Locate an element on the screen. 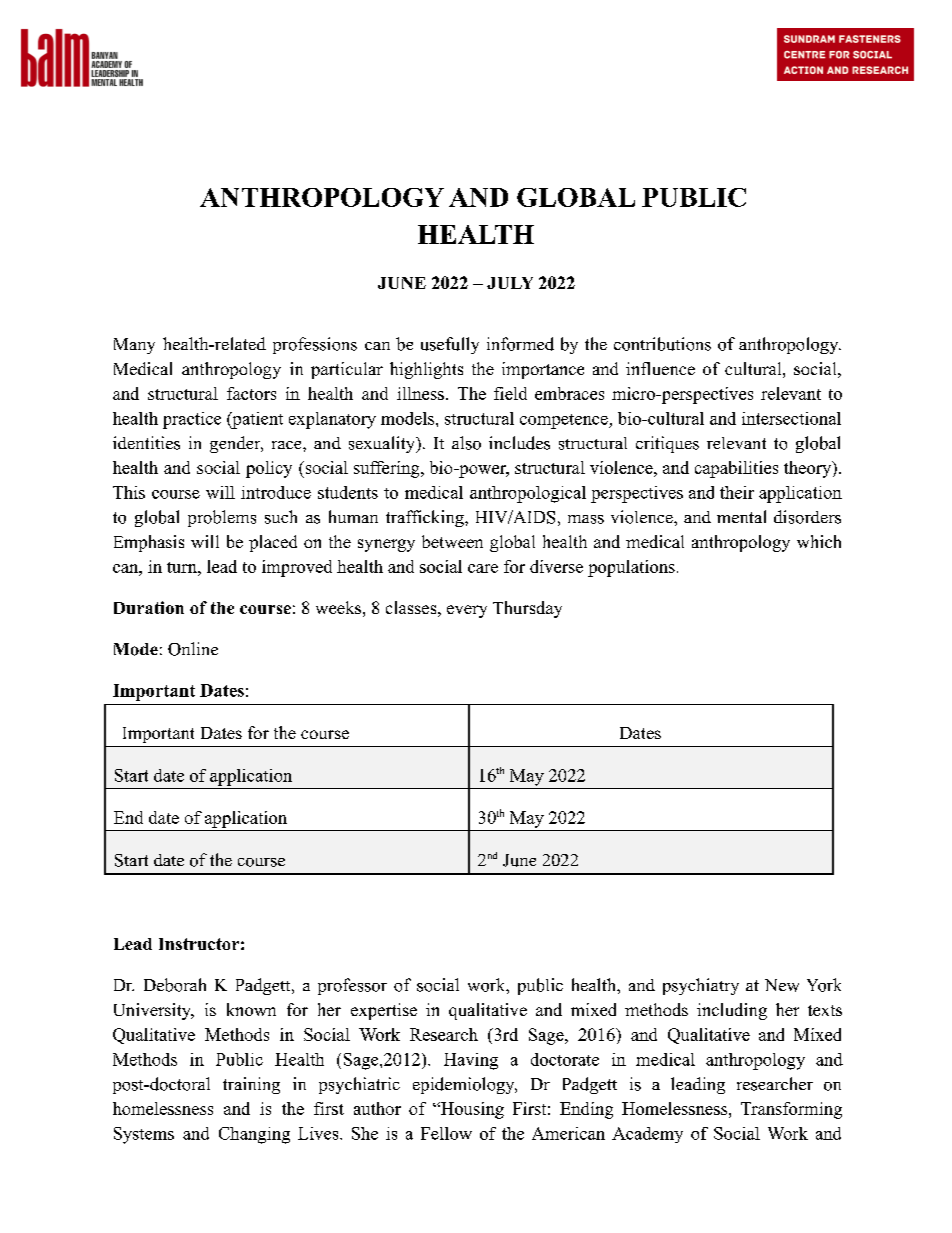  Online is located at coordinates (193, 649).
